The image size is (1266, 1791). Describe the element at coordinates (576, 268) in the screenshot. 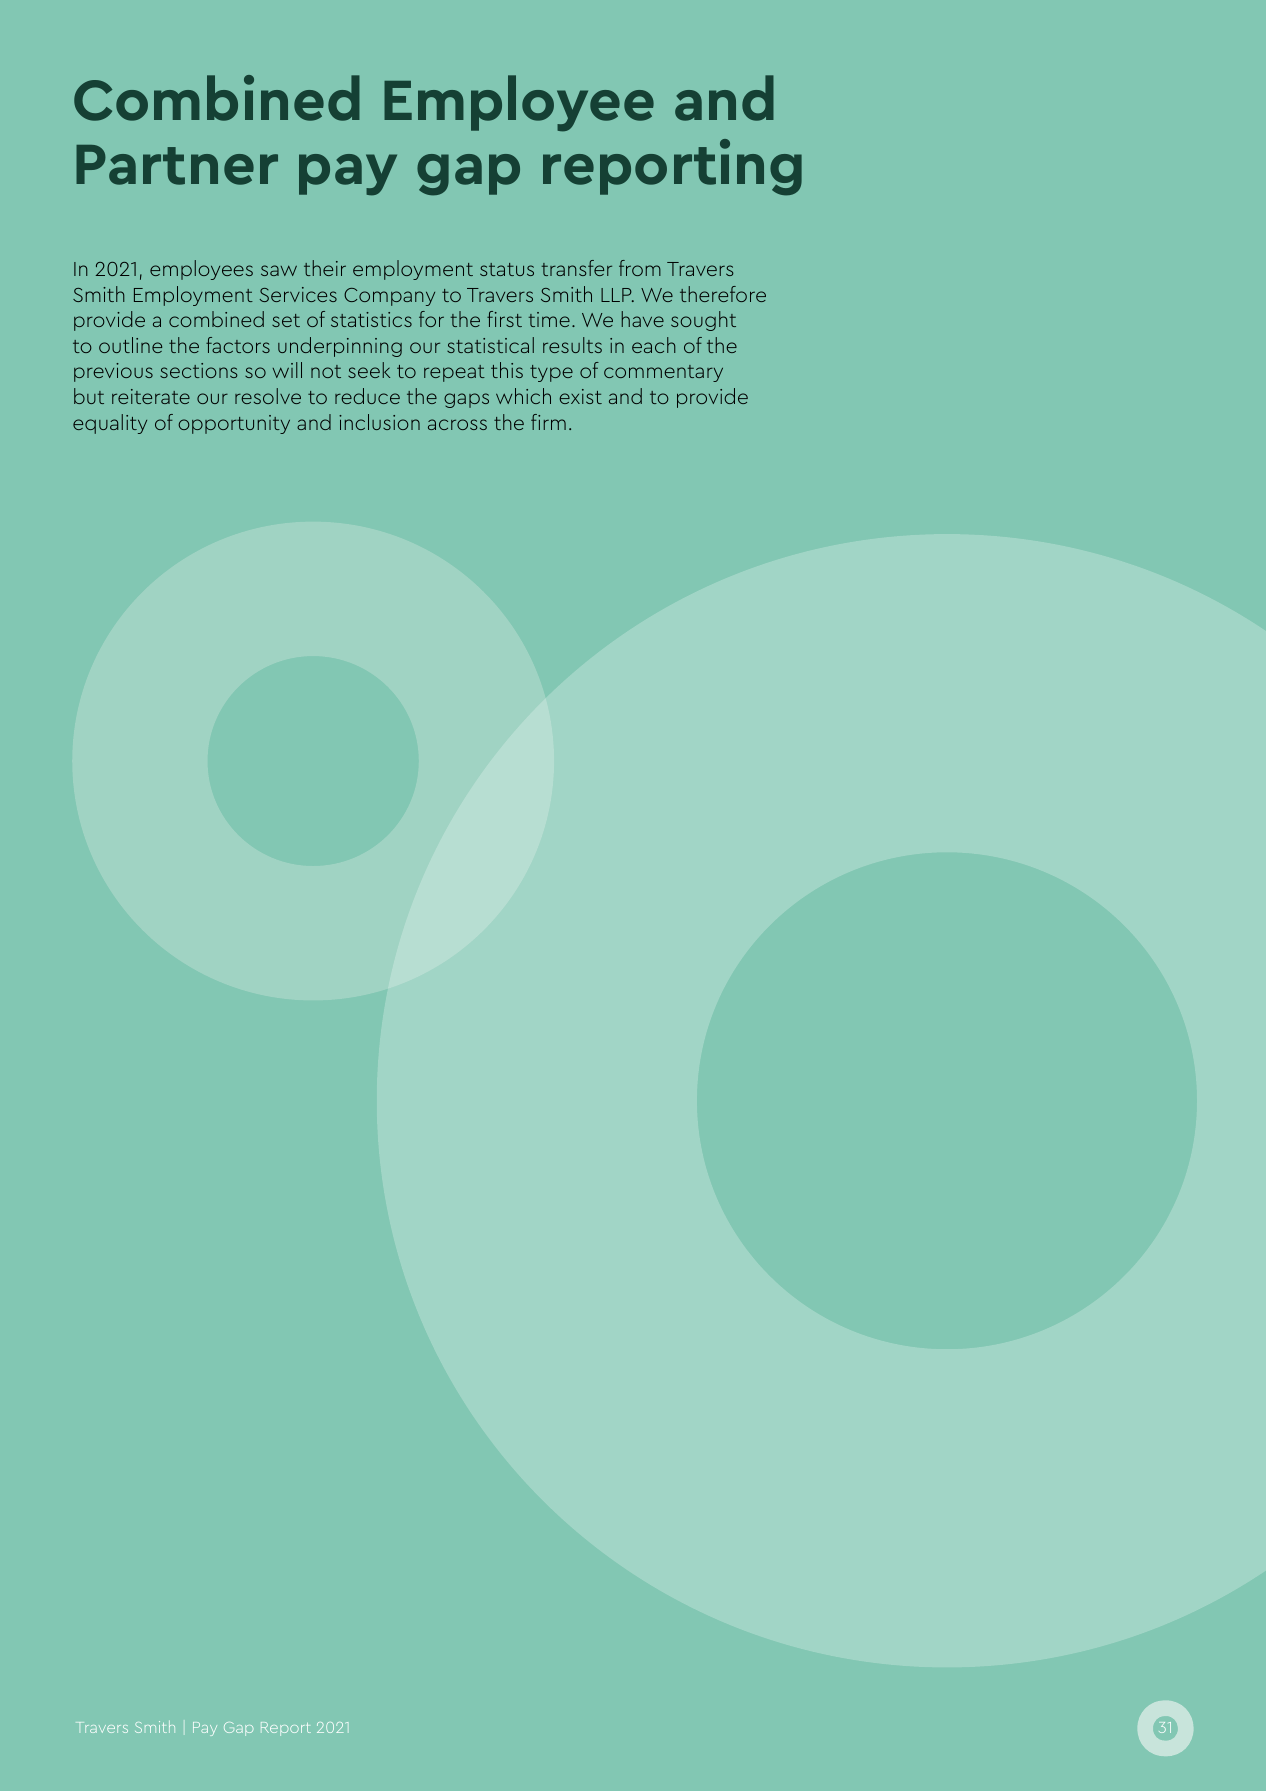

I see `transfer` at that location.
